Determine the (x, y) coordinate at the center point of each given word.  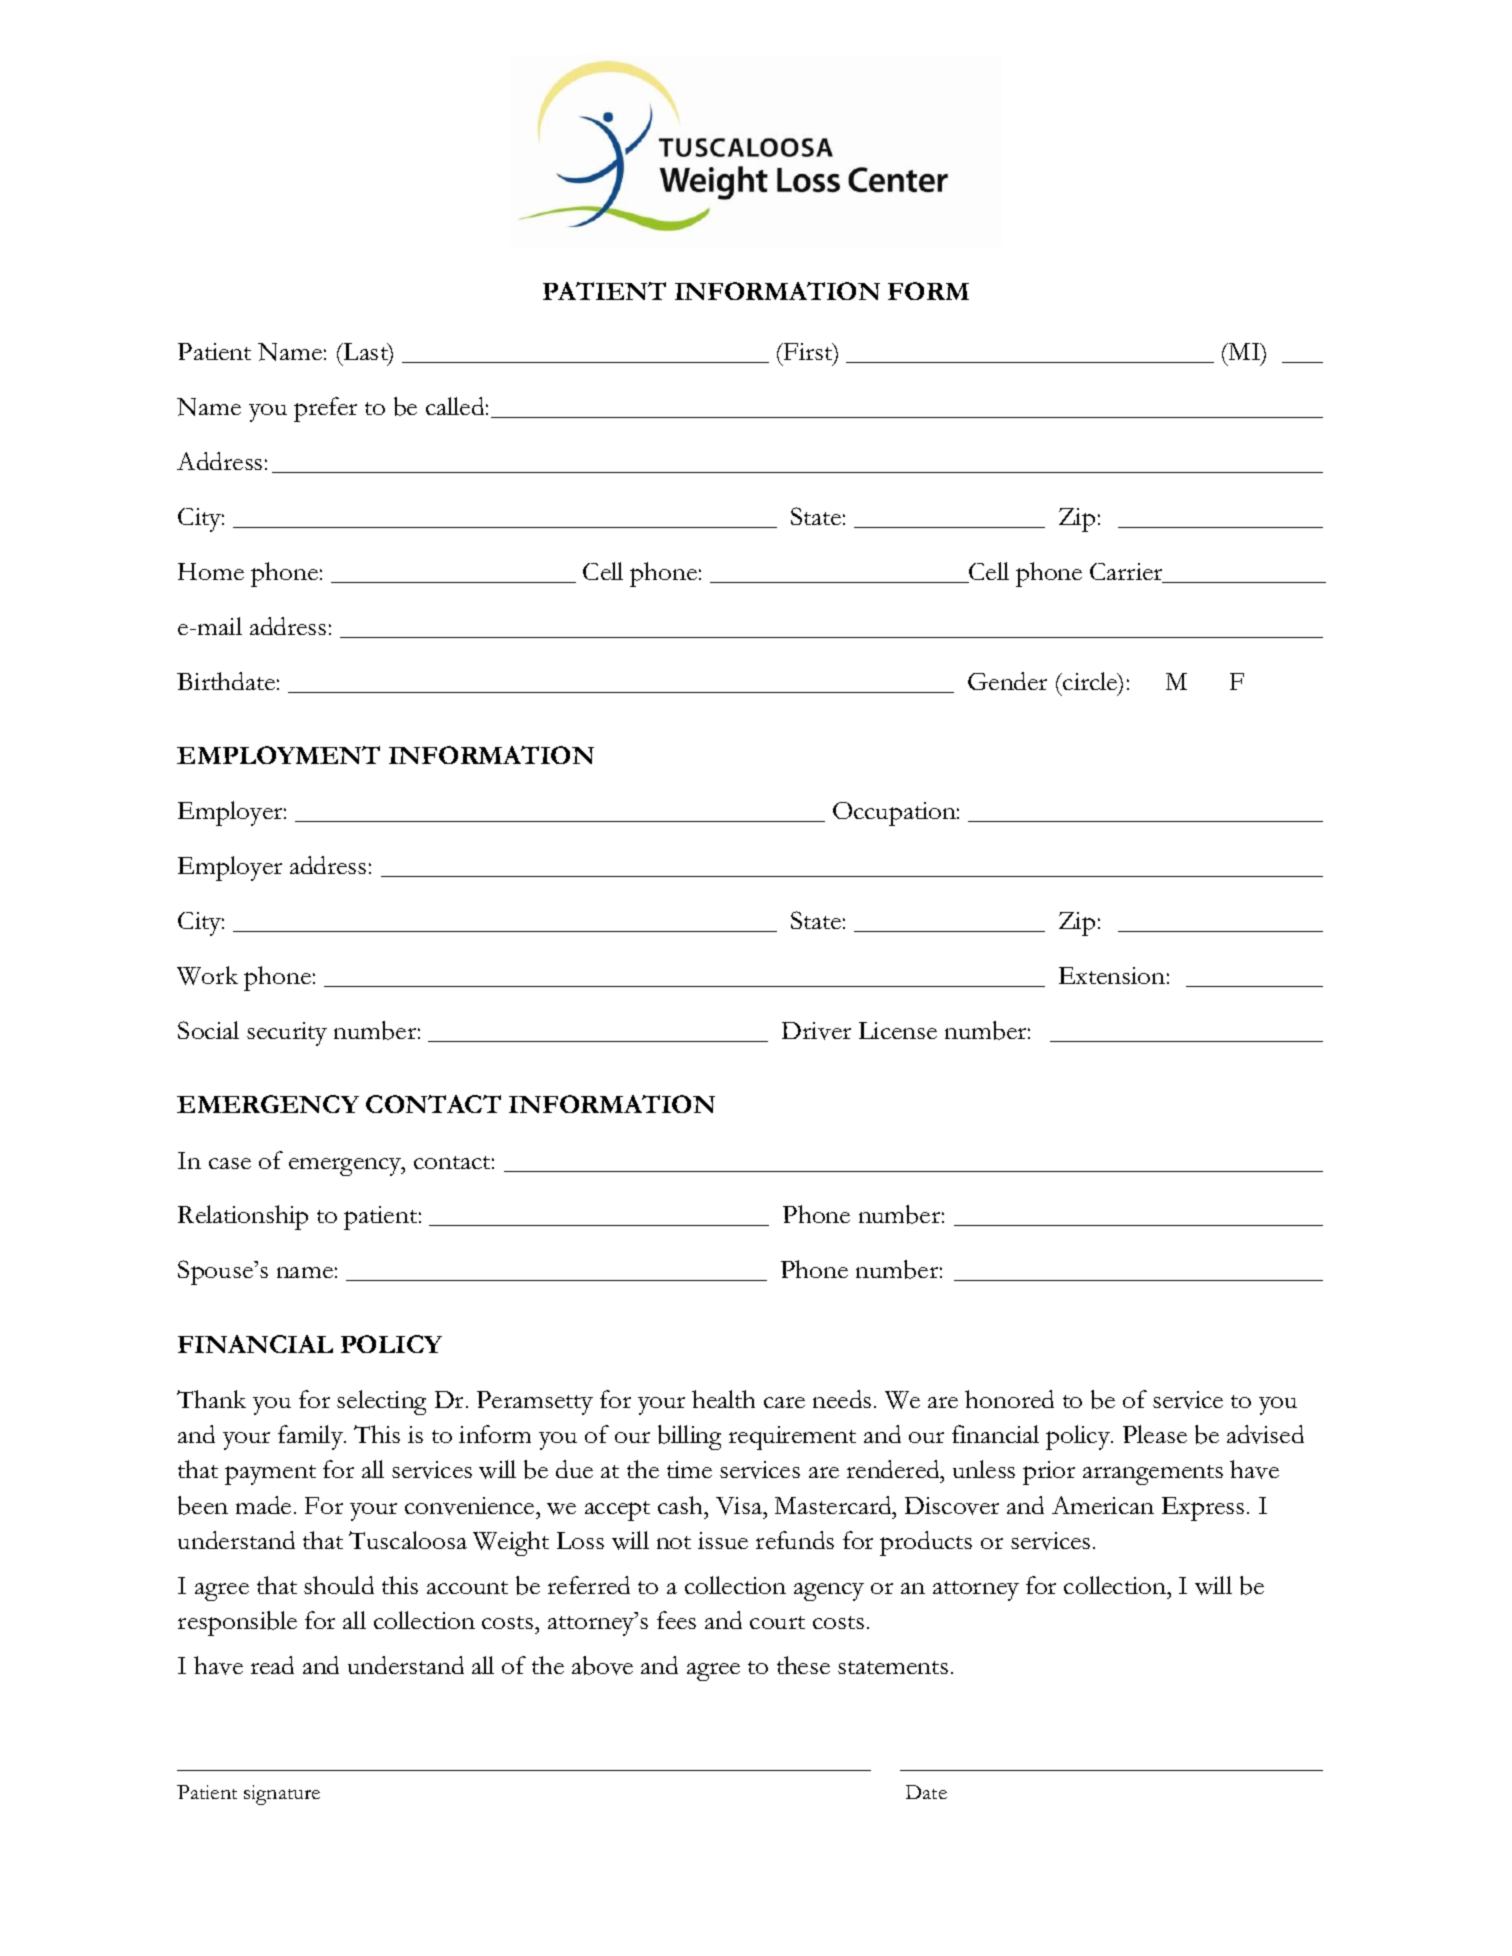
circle (1090, 682)
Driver (816, 1031)
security (287, 1034)
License (898, 1030)
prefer (325, 409)
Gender (1007, 681)
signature (282, 1795)
